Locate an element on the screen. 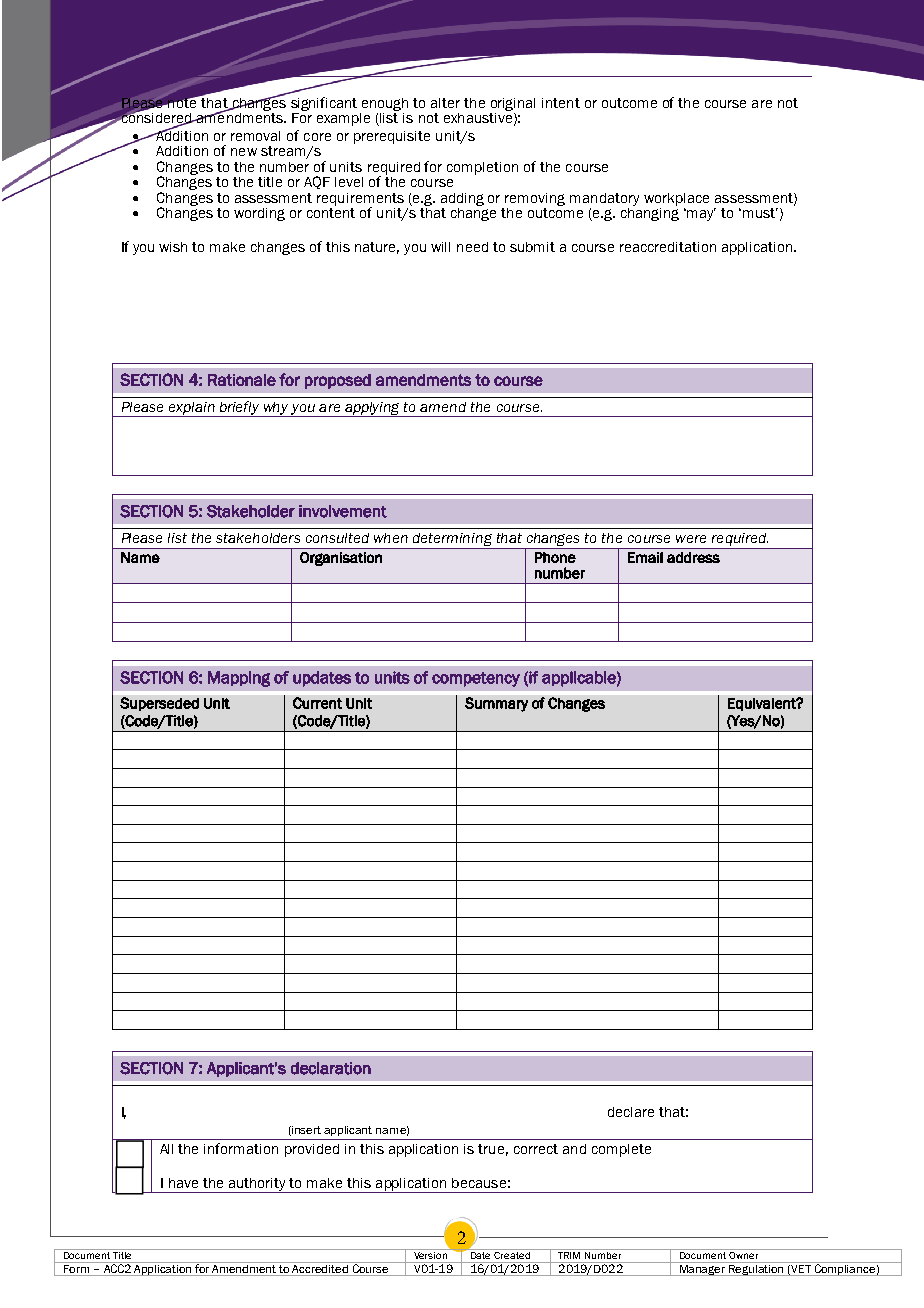 The image size is (924, 1308). applying is located at coordinates (372, 409).
